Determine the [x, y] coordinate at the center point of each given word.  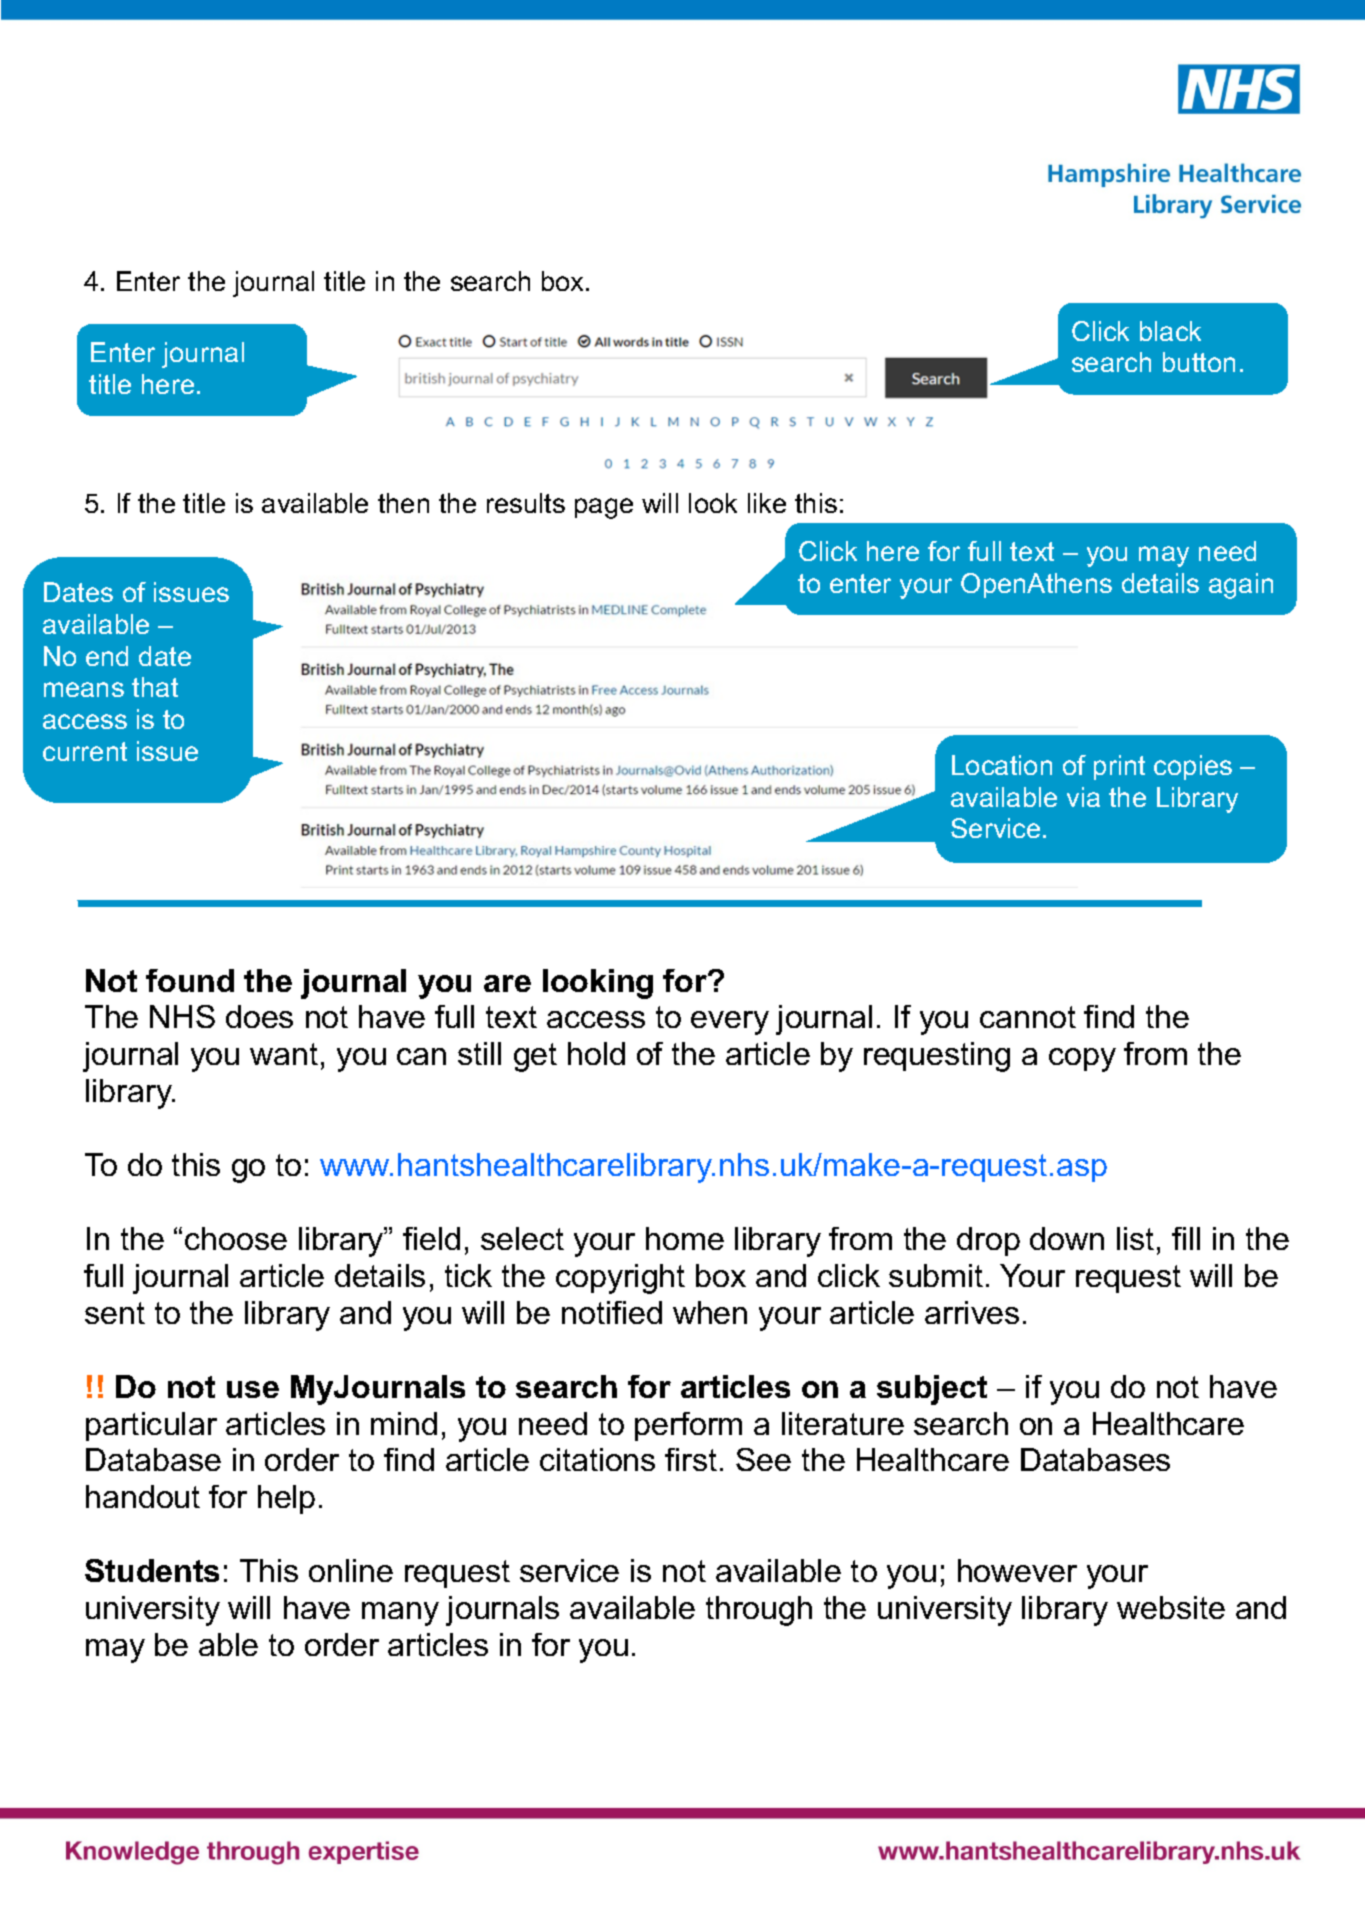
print [1119, 767]
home [685, 1238]
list [1135, 1238]
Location [1002, 765]
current [85, 751]
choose [236, 1238]
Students [152, 1570]
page [604, 508]
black [1170, 331]
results [526, 503]
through [759, 1611]
